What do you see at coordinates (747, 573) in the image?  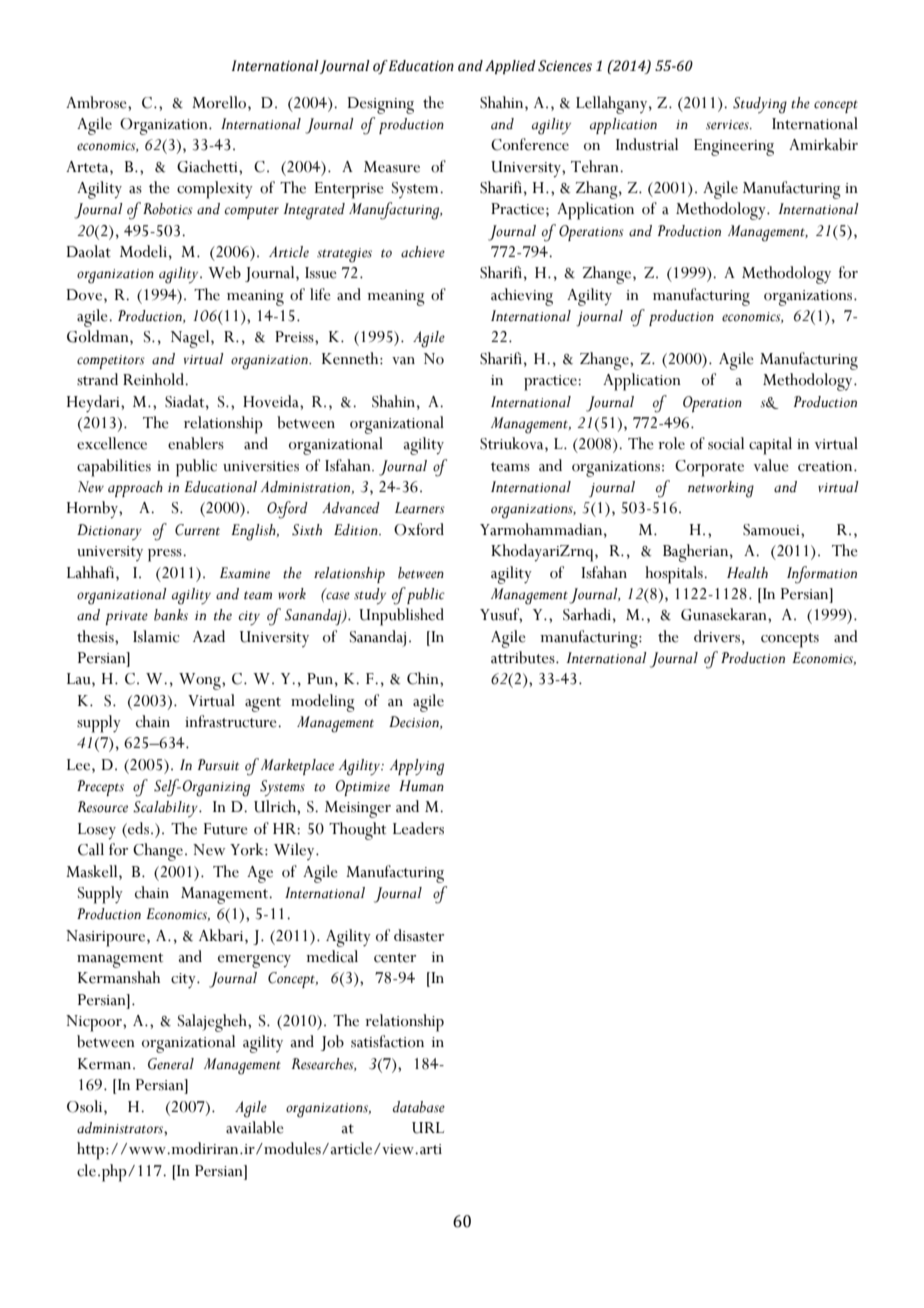 I see `Health` at bounding box center [747, 573].
